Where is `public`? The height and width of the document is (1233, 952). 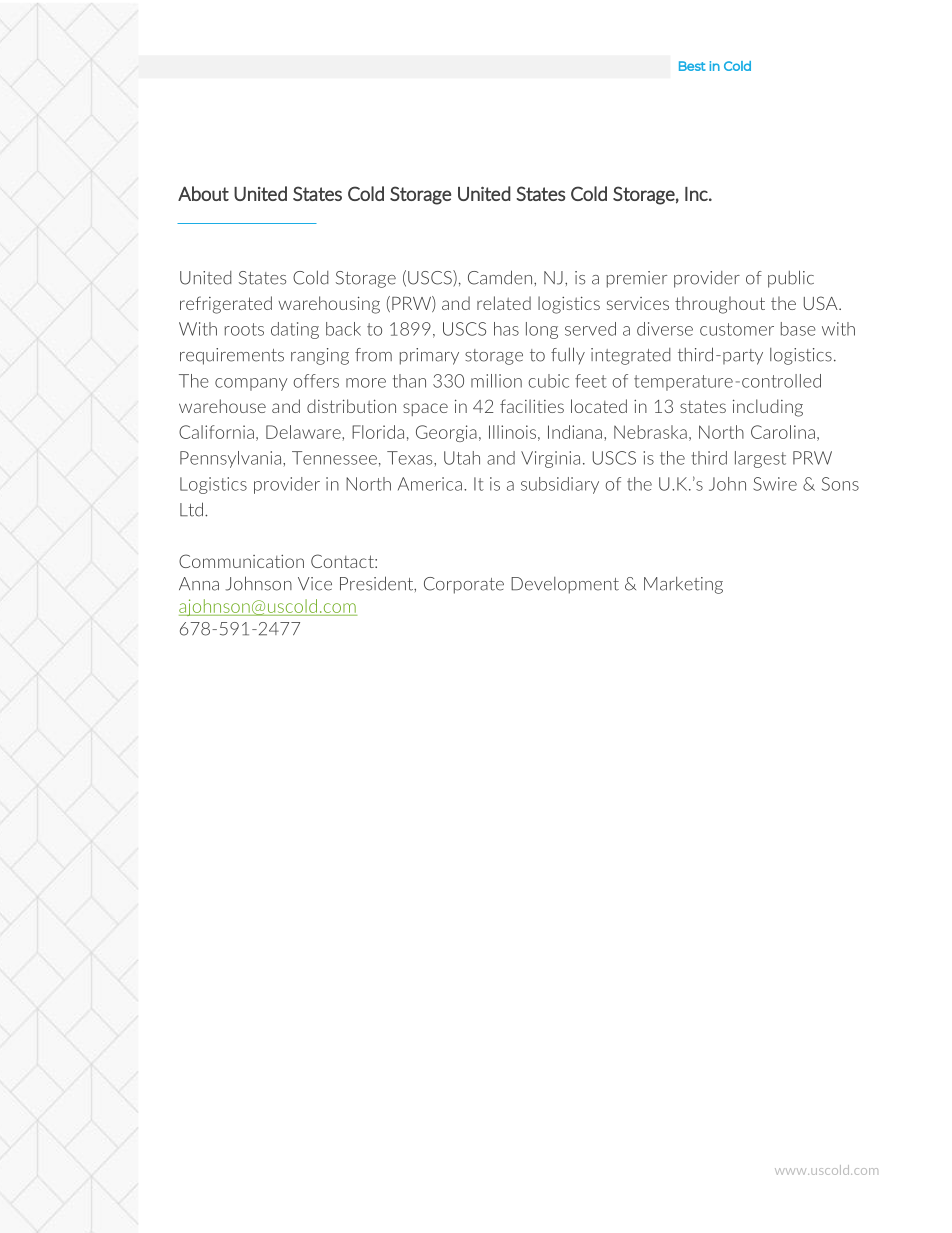
public is located at coordinates (791, 279).
